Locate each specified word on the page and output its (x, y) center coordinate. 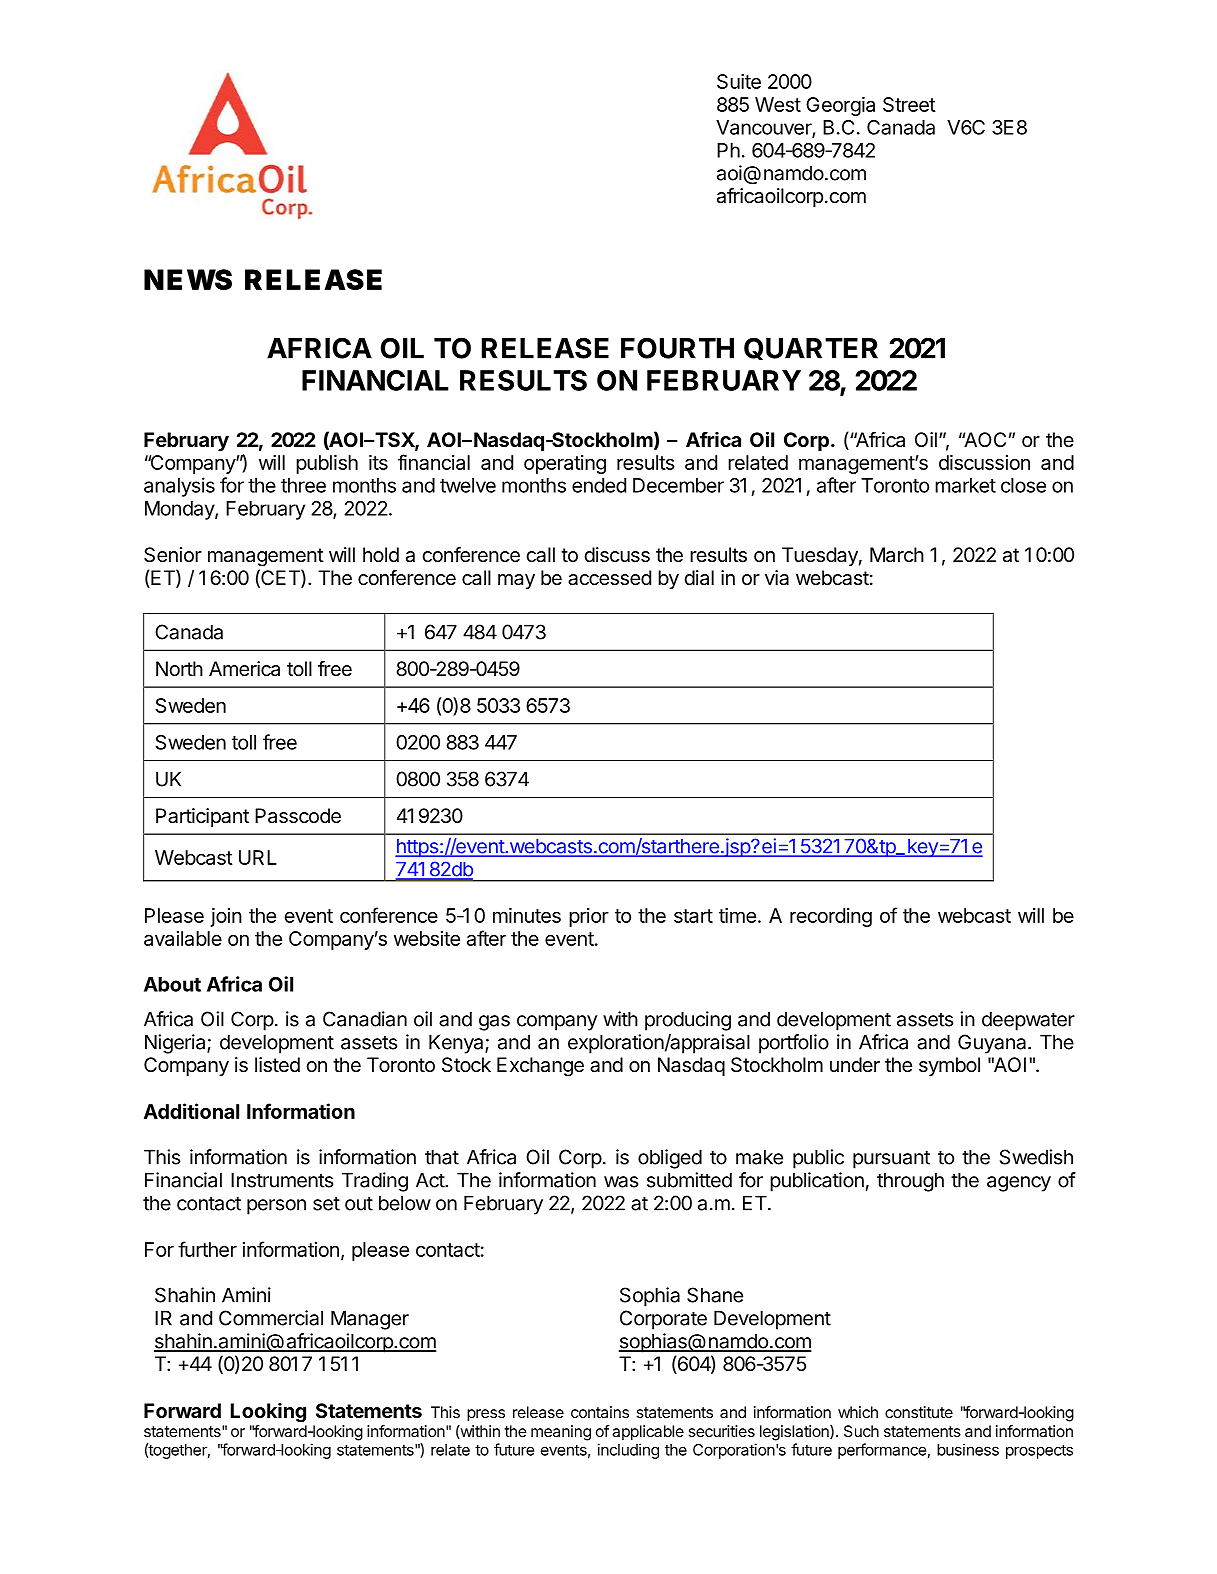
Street (909, 104)
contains (600, 1412)
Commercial (271, 1318)
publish (327, 464)
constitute (919, 1412)
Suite (739, 81)
